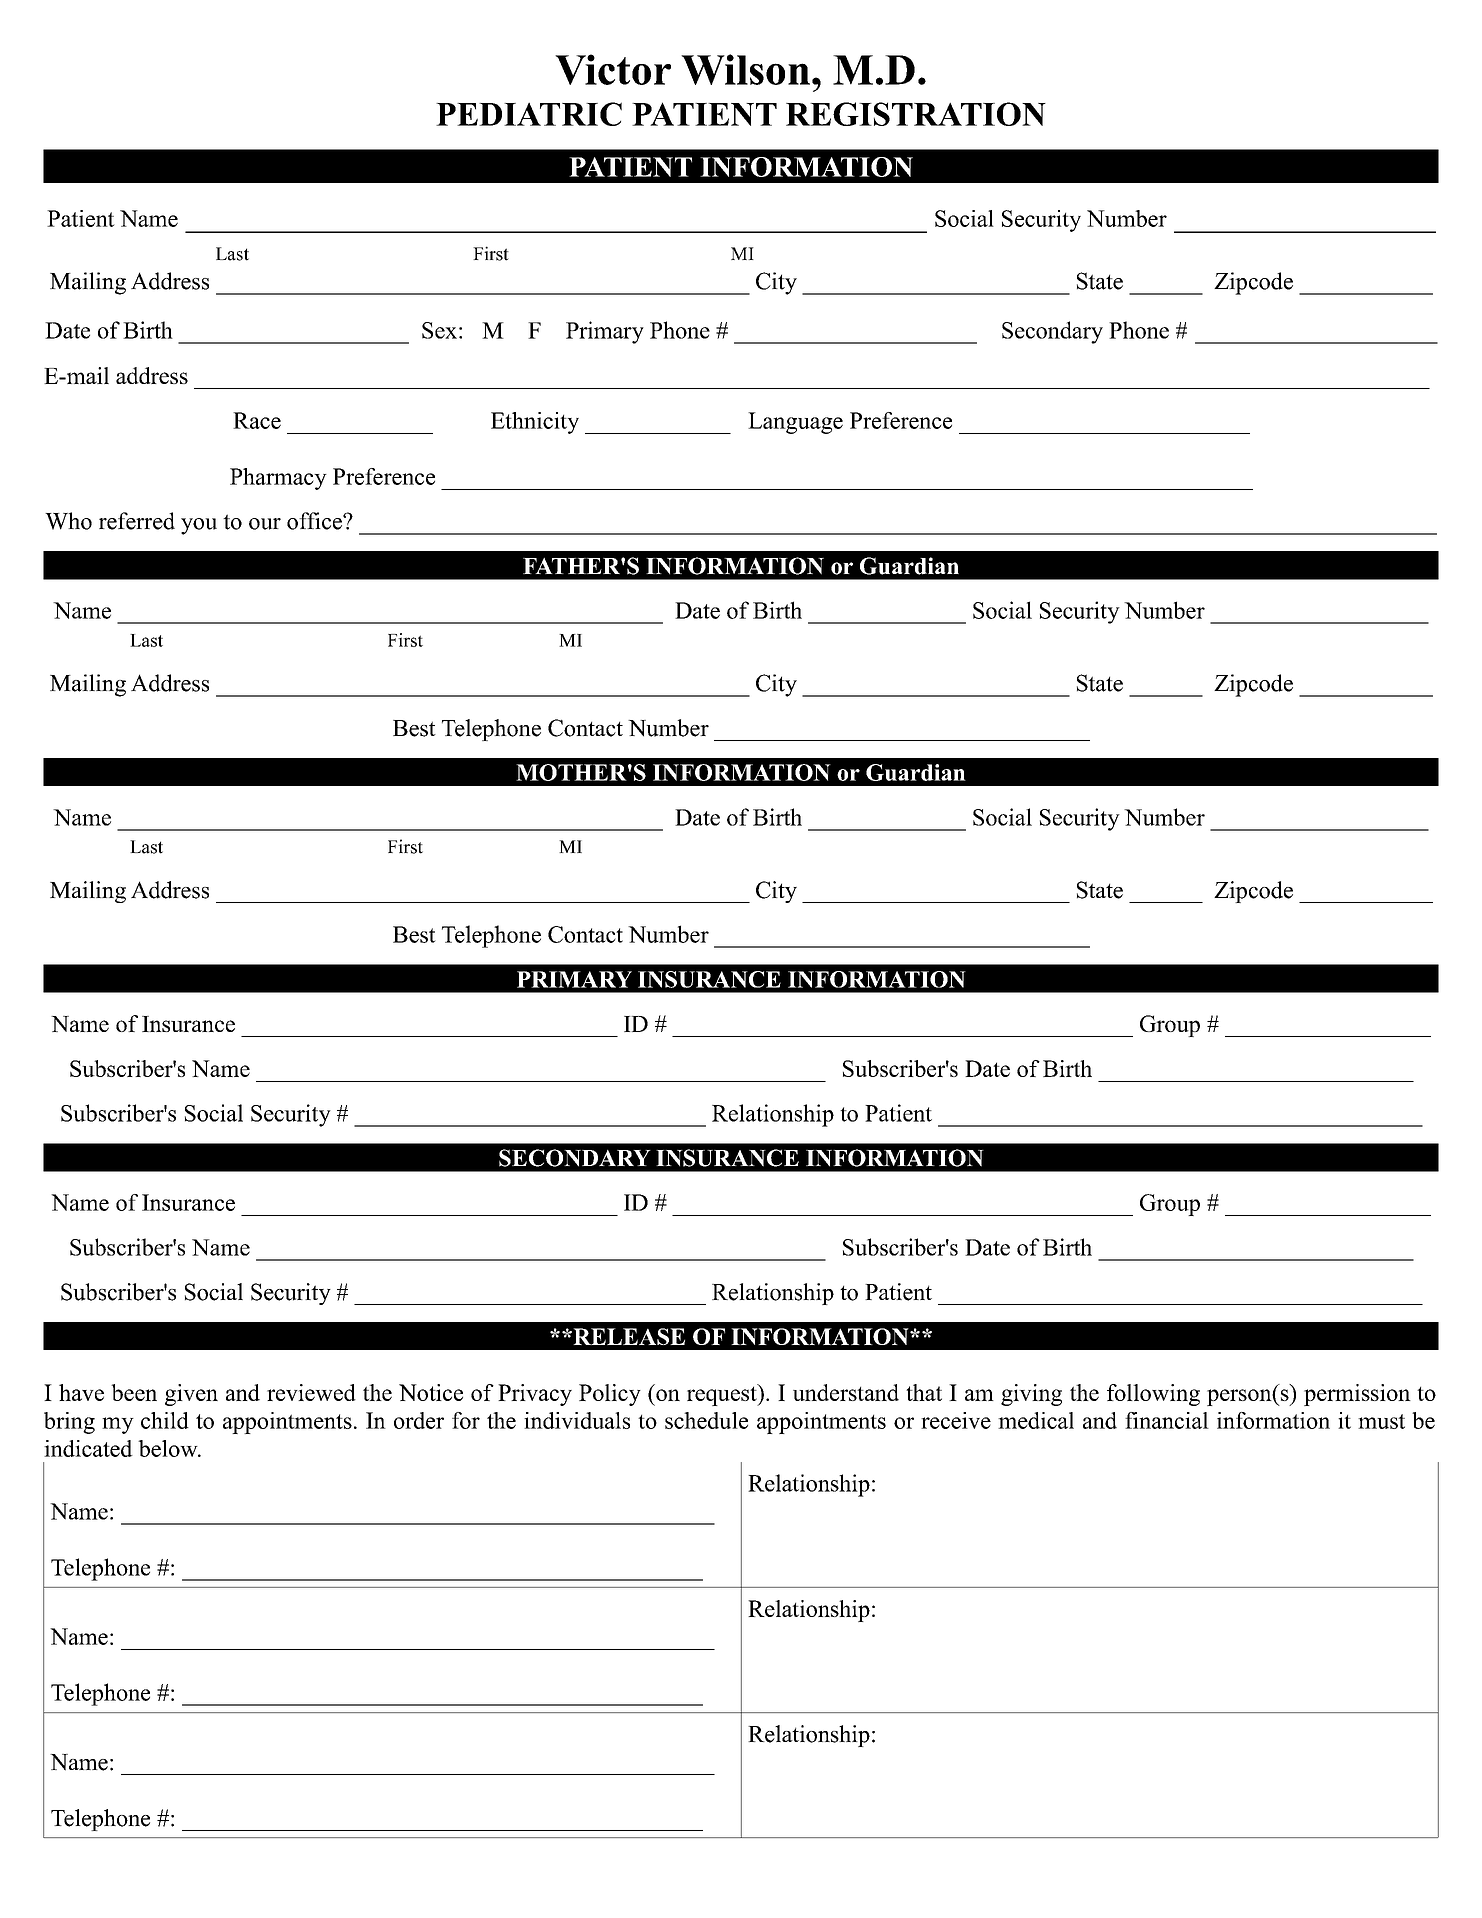 This screenshot has width=1482, height=1918. Describe the element at coordinates (529, 114) in the screenshot. I see `PEDIATRIC` at that location.
